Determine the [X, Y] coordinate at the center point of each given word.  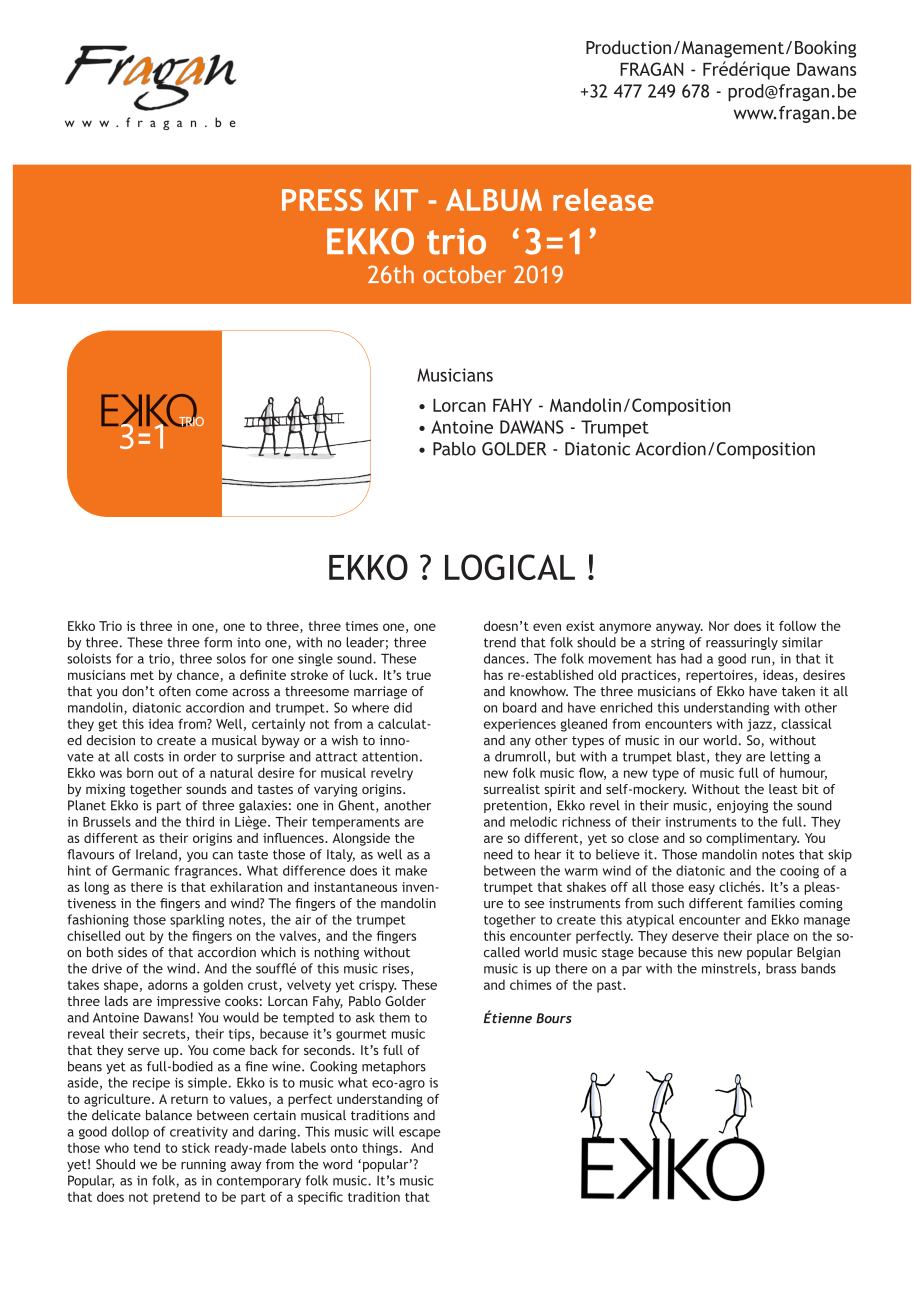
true [418, 675]
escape [419, 1134]
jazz [760, 725]
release [603, 199]
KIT [396, 200]
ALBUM [494, 200]
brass [781, 968]
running [203, 1165]
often [175, 691]
